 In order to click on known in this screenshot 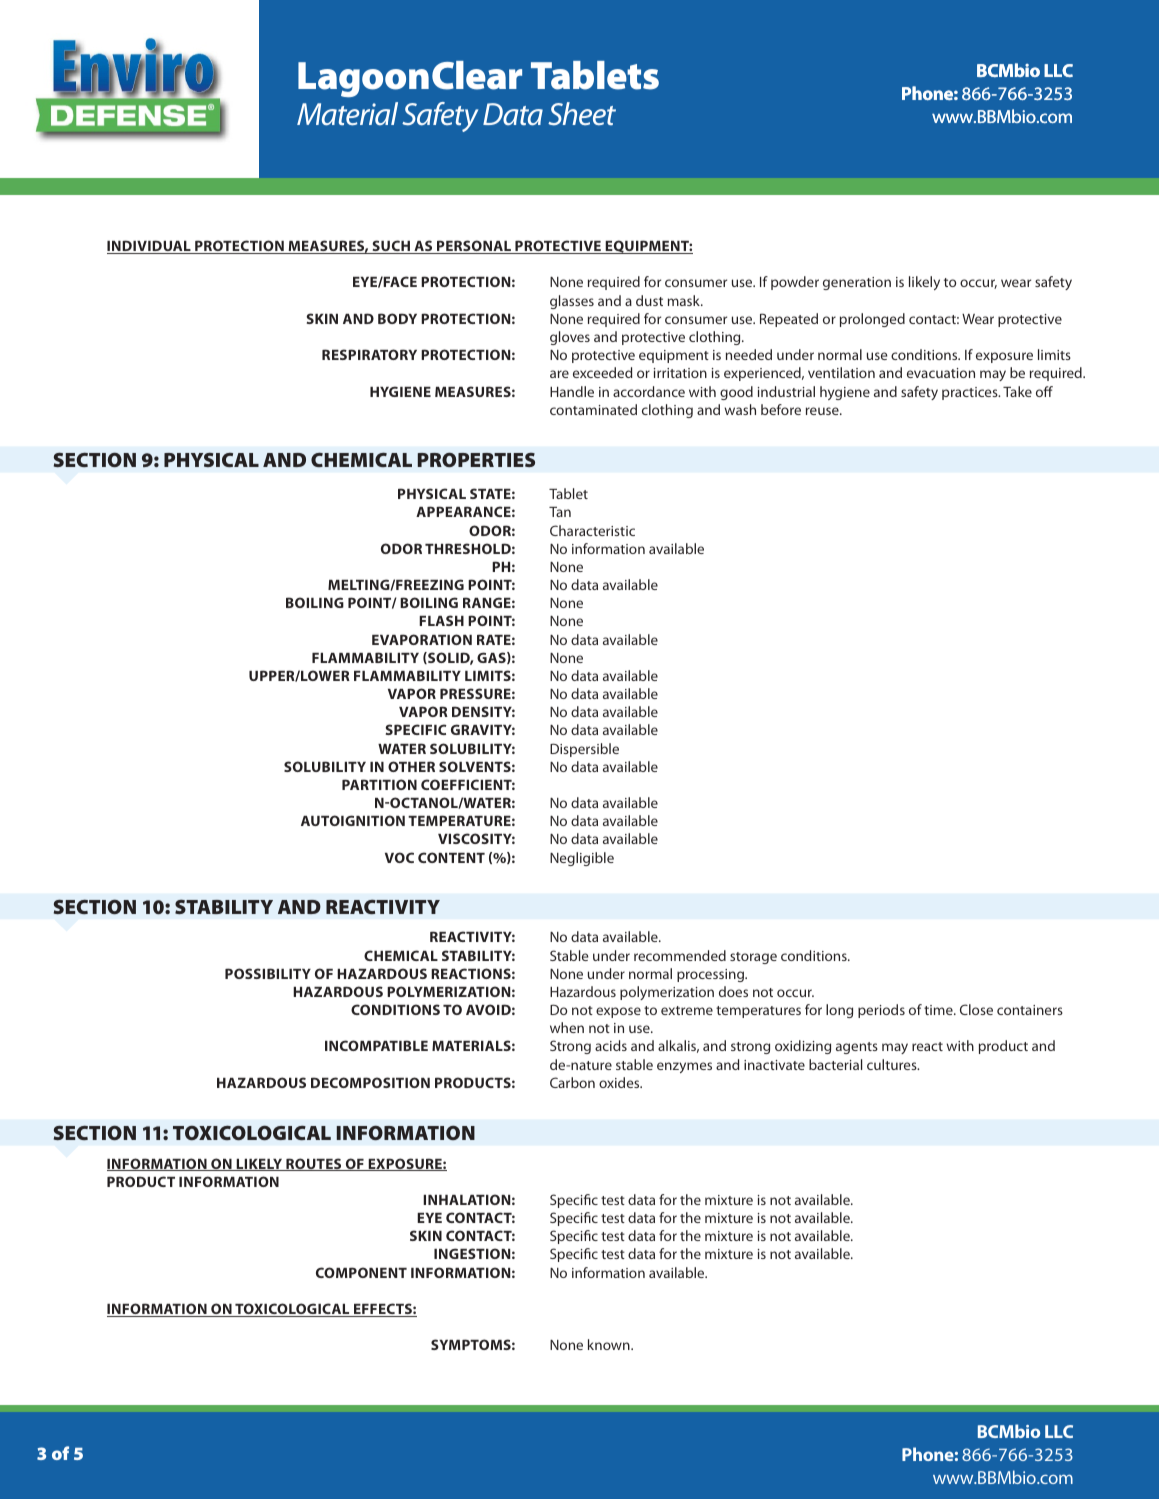, I will do `click(610, 1344)`.
